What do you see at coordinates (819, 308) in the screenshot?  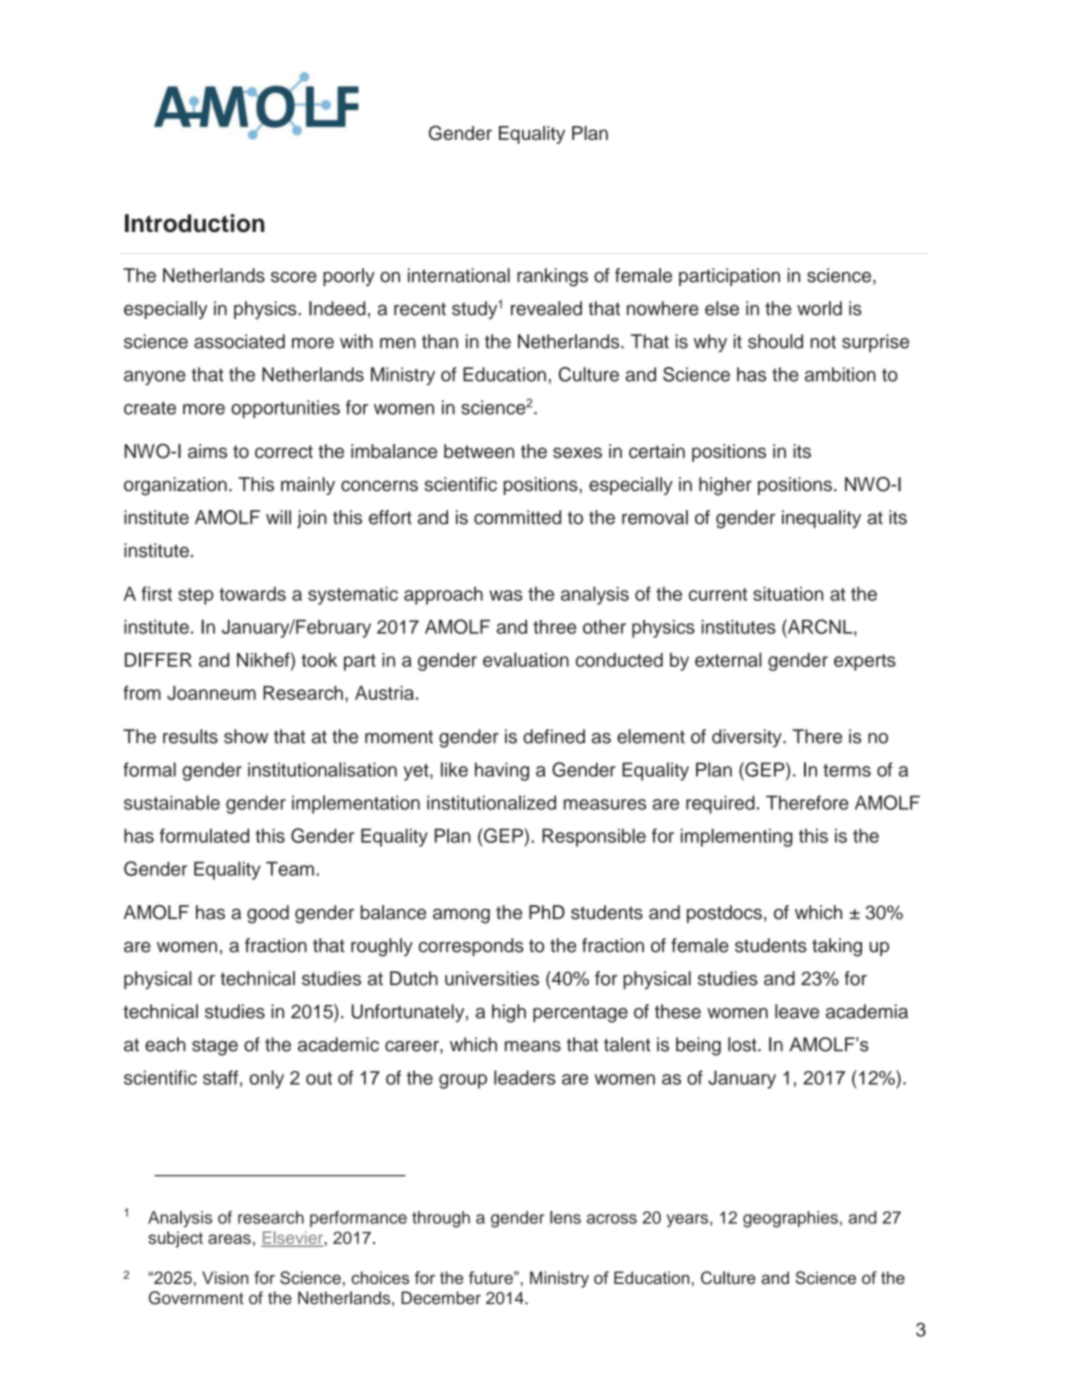 I see `world` at bounding box center [819, 308].
